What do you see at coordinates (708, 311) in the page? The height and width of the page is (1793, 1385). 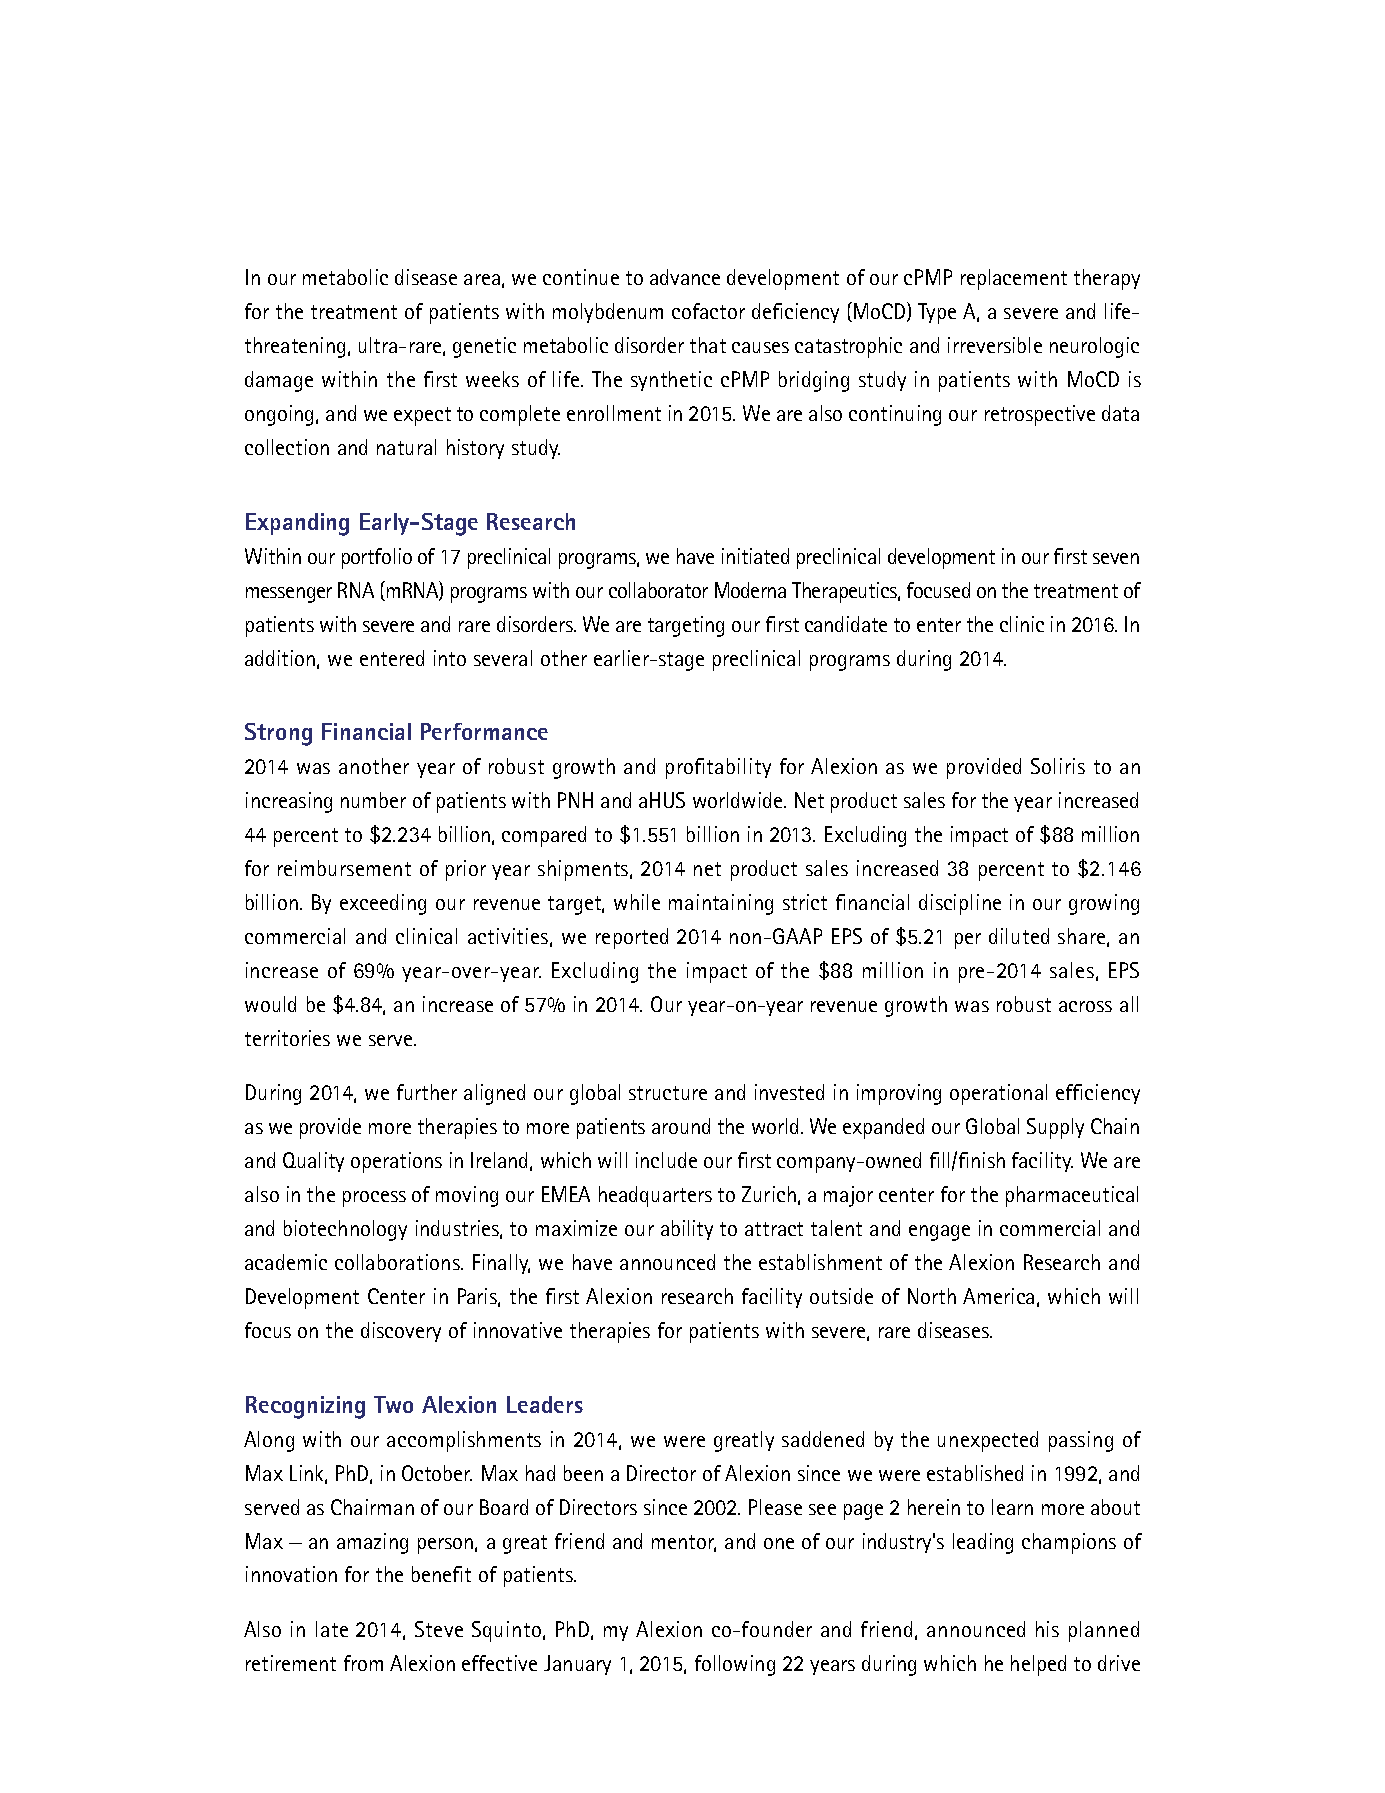 I see `cofactor` at bounding box center [708, 311].
